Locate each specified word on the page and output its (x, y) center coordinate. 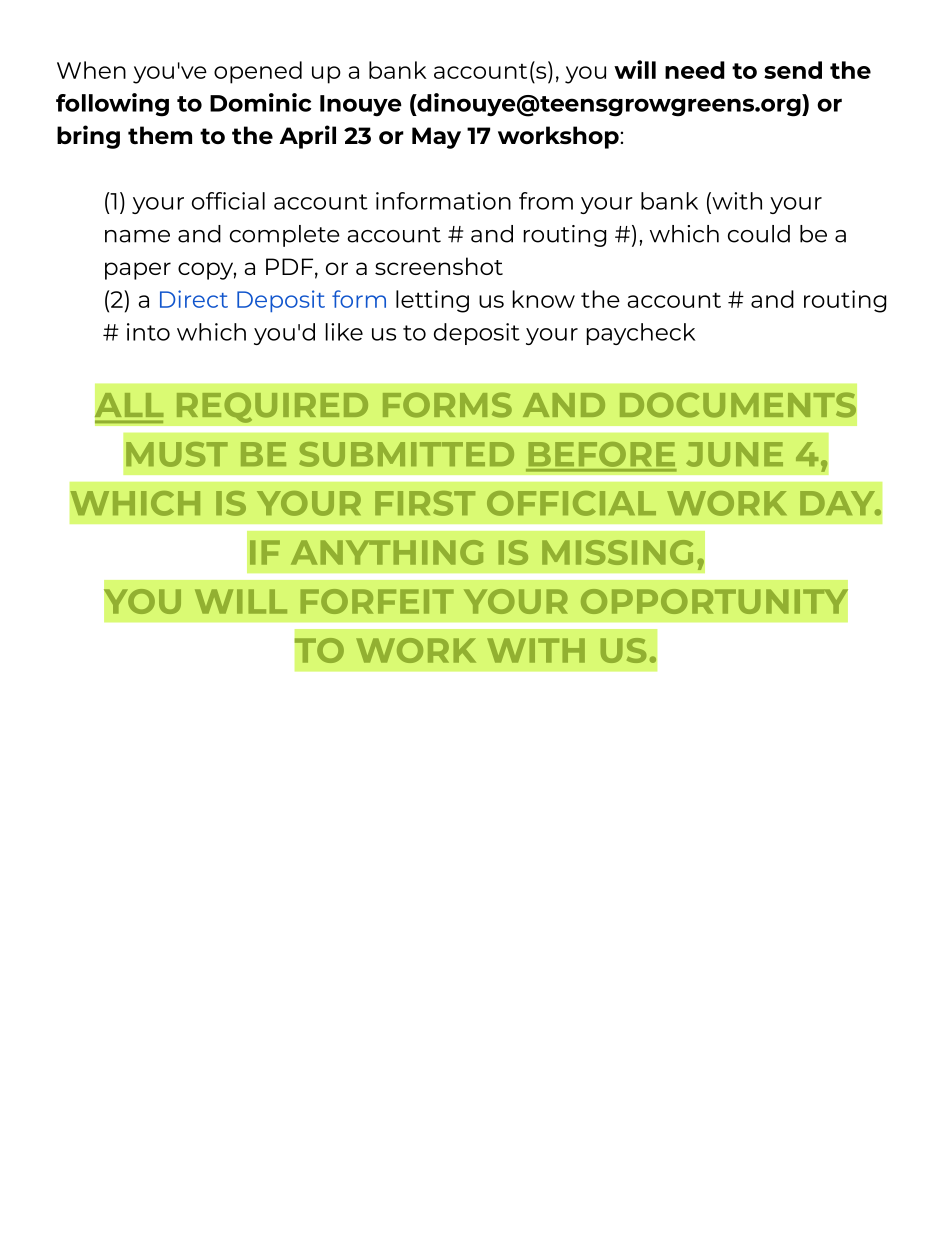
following (112, 105)
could (759, 234)
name (137, 236)
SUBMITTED (406, 454)
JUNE (734, 454)
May (436, 138)
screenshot (439, 266)
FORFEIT (377, 601)
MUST (177, 454)
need (695, 70)
